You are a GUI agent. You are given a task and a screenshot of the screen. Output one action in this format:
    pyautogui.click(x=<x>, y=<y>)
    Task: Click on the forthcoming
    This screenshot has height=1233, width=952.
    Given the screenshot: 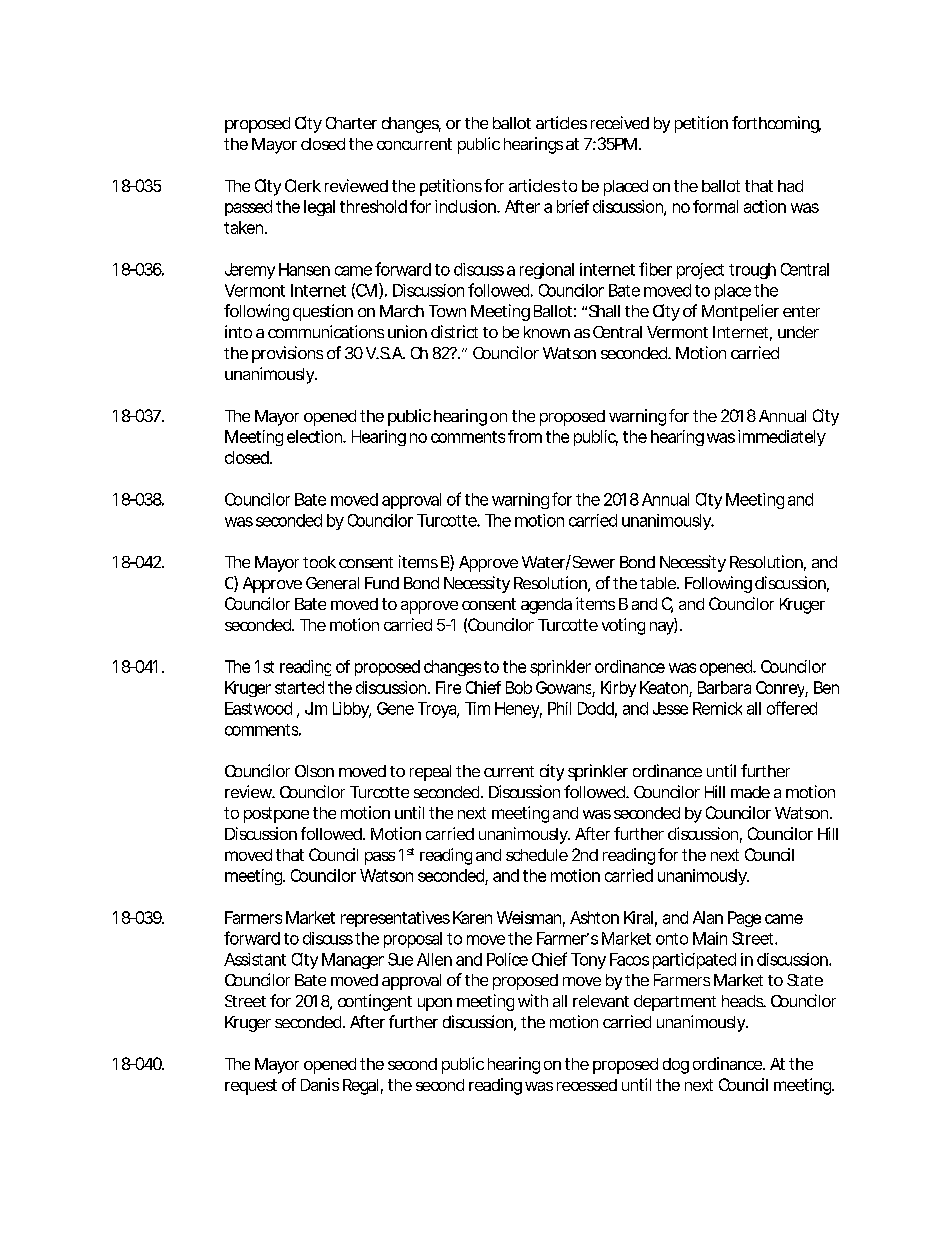 What is the action you would take?
    pyautogui.click(x=776, y=124)
